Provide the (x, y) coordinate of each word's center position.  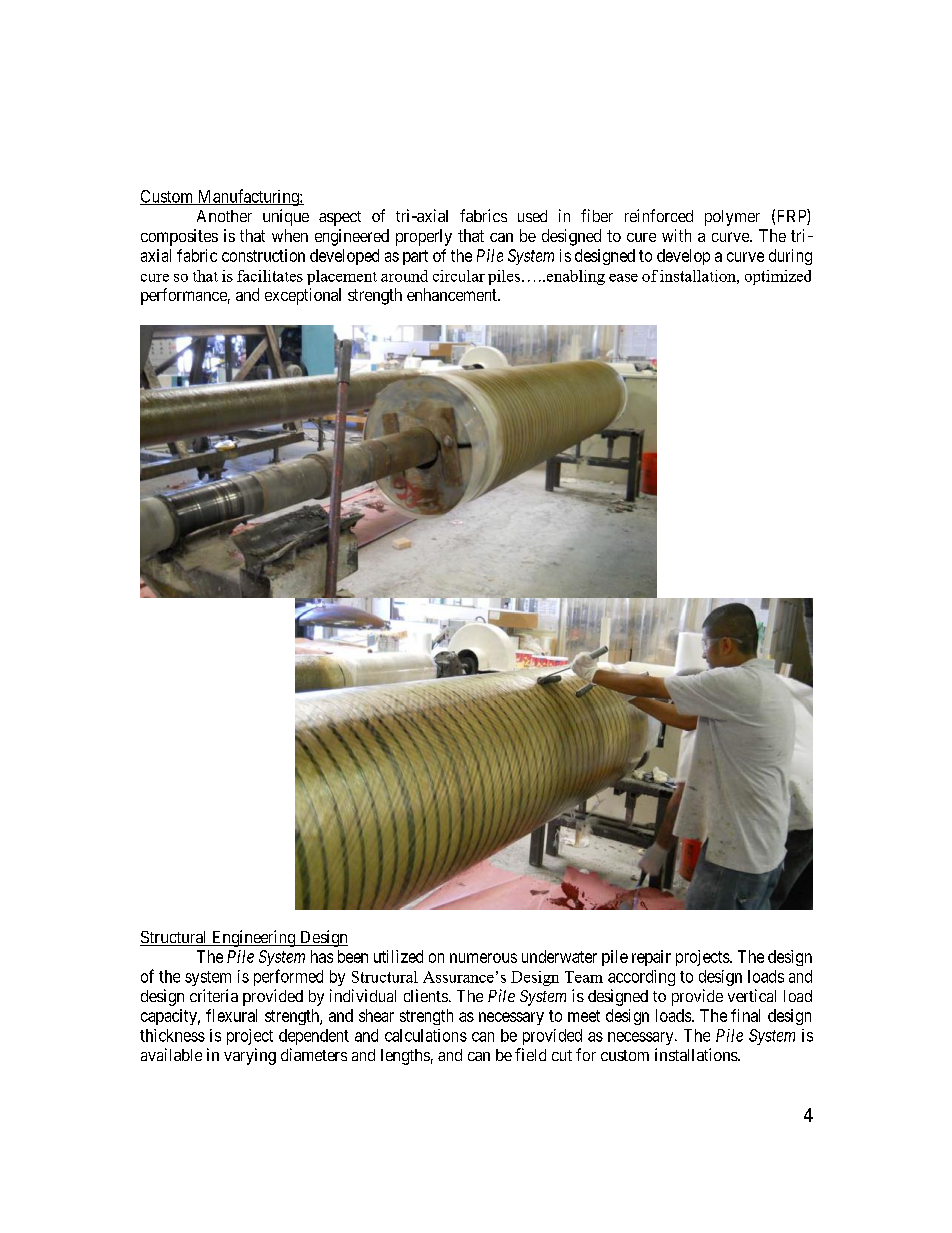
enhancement (453, 294)
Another (224, 216)
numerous (483, 958)
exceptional (303, 296)
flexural (231, 1015)
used (532, 216)
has (322, 956)
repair (651, 958)
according (641, 978)
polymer (732, 218)
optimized (778, 277)
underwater (559, 956)
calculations (426, 1035)
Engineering (254, 938)
